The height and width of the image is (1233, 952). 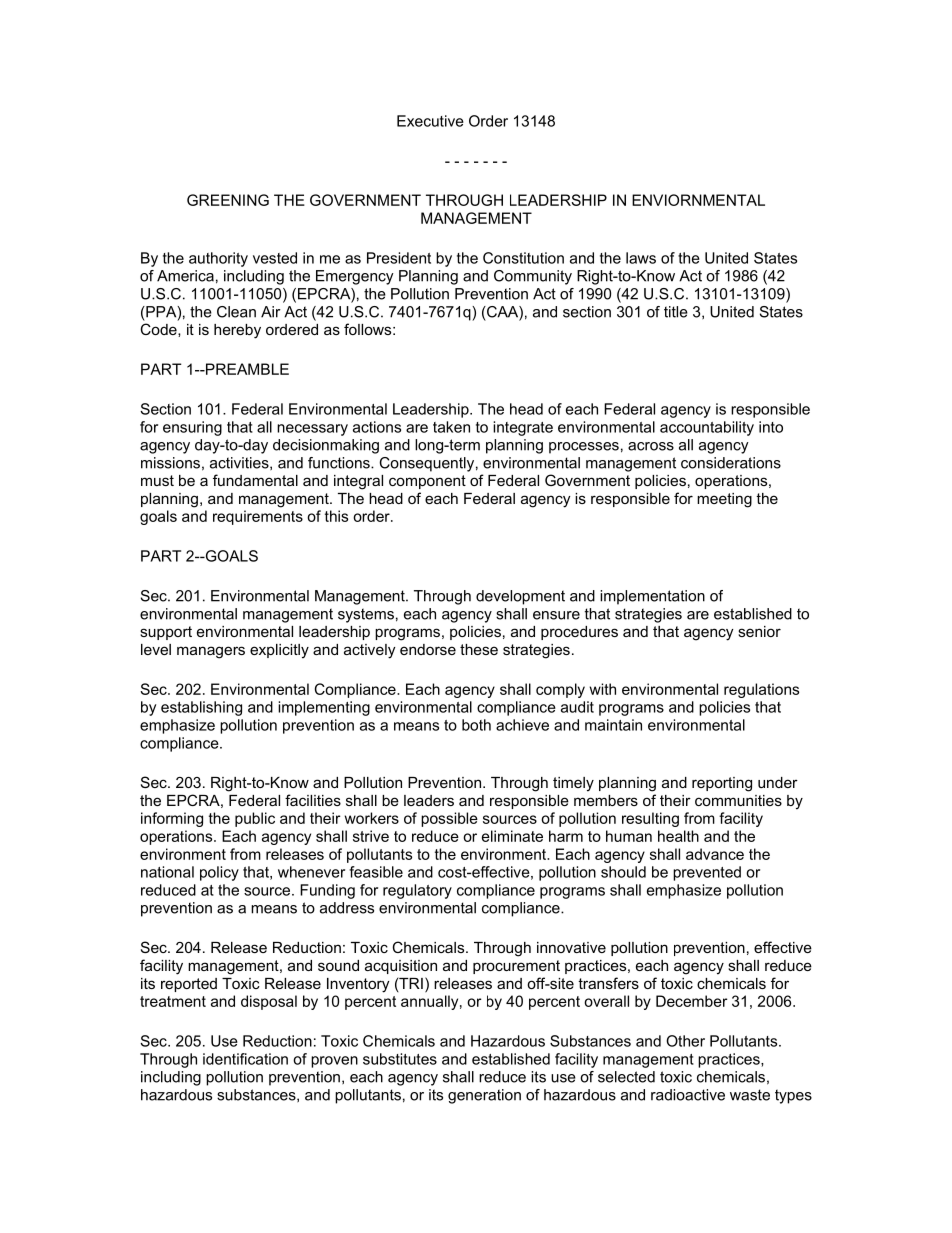 What do you see at coordinates (430, 121) in the image?
I see `Executive` at bounding box center [430, 121].
